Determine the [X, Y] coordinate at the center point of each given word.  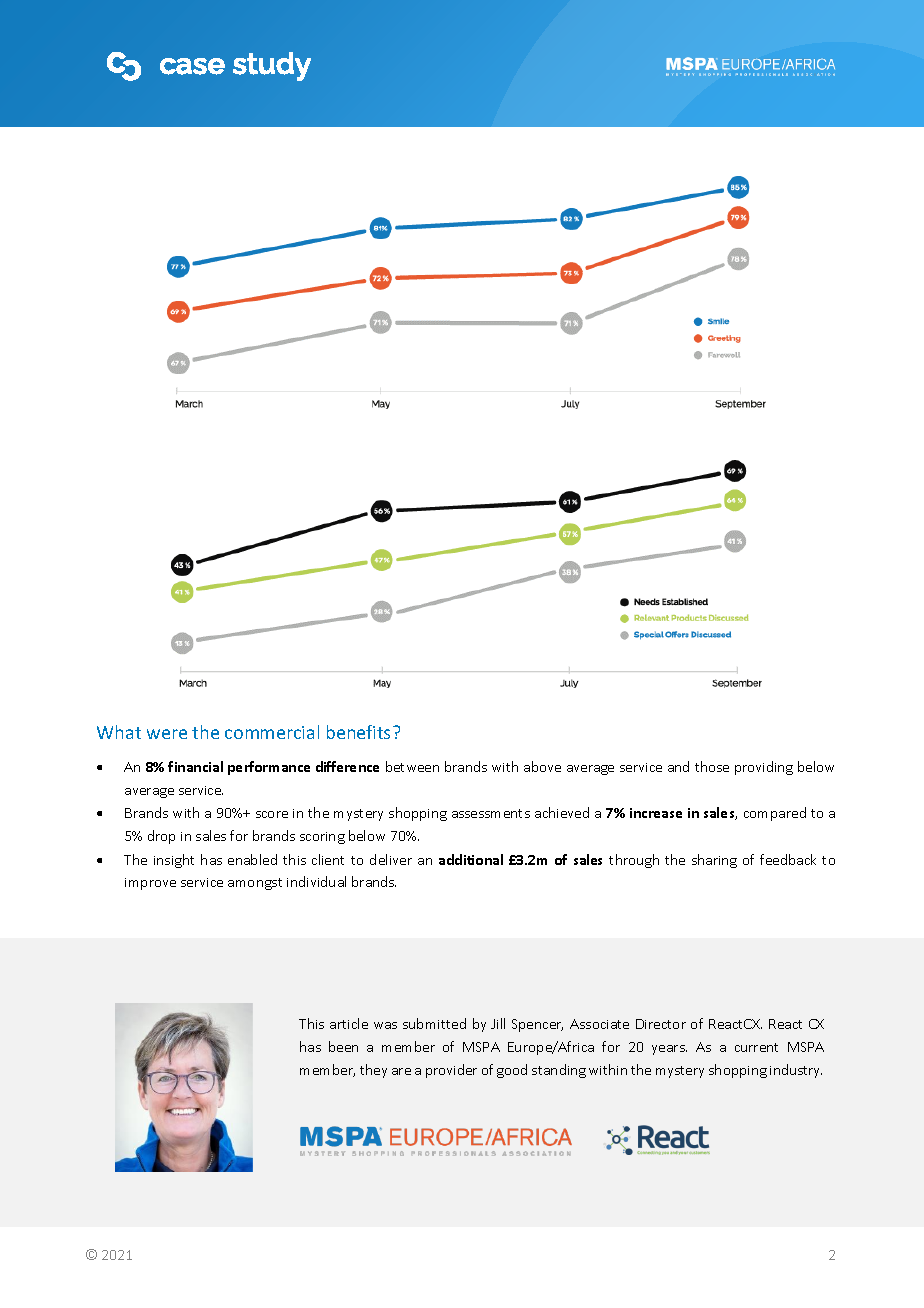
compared [775, 814]
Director [661, 1024]
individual [316, 881]
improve [150, 884]
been [343, 1046]
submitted [434, 1023]
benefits [358, 732]
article [349, 1023]
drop [161, 837]
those [712, 766]
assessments [491, 813]
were [167, 734]
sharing [714, 861]
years [669, 1050]
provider [451, 1071]
